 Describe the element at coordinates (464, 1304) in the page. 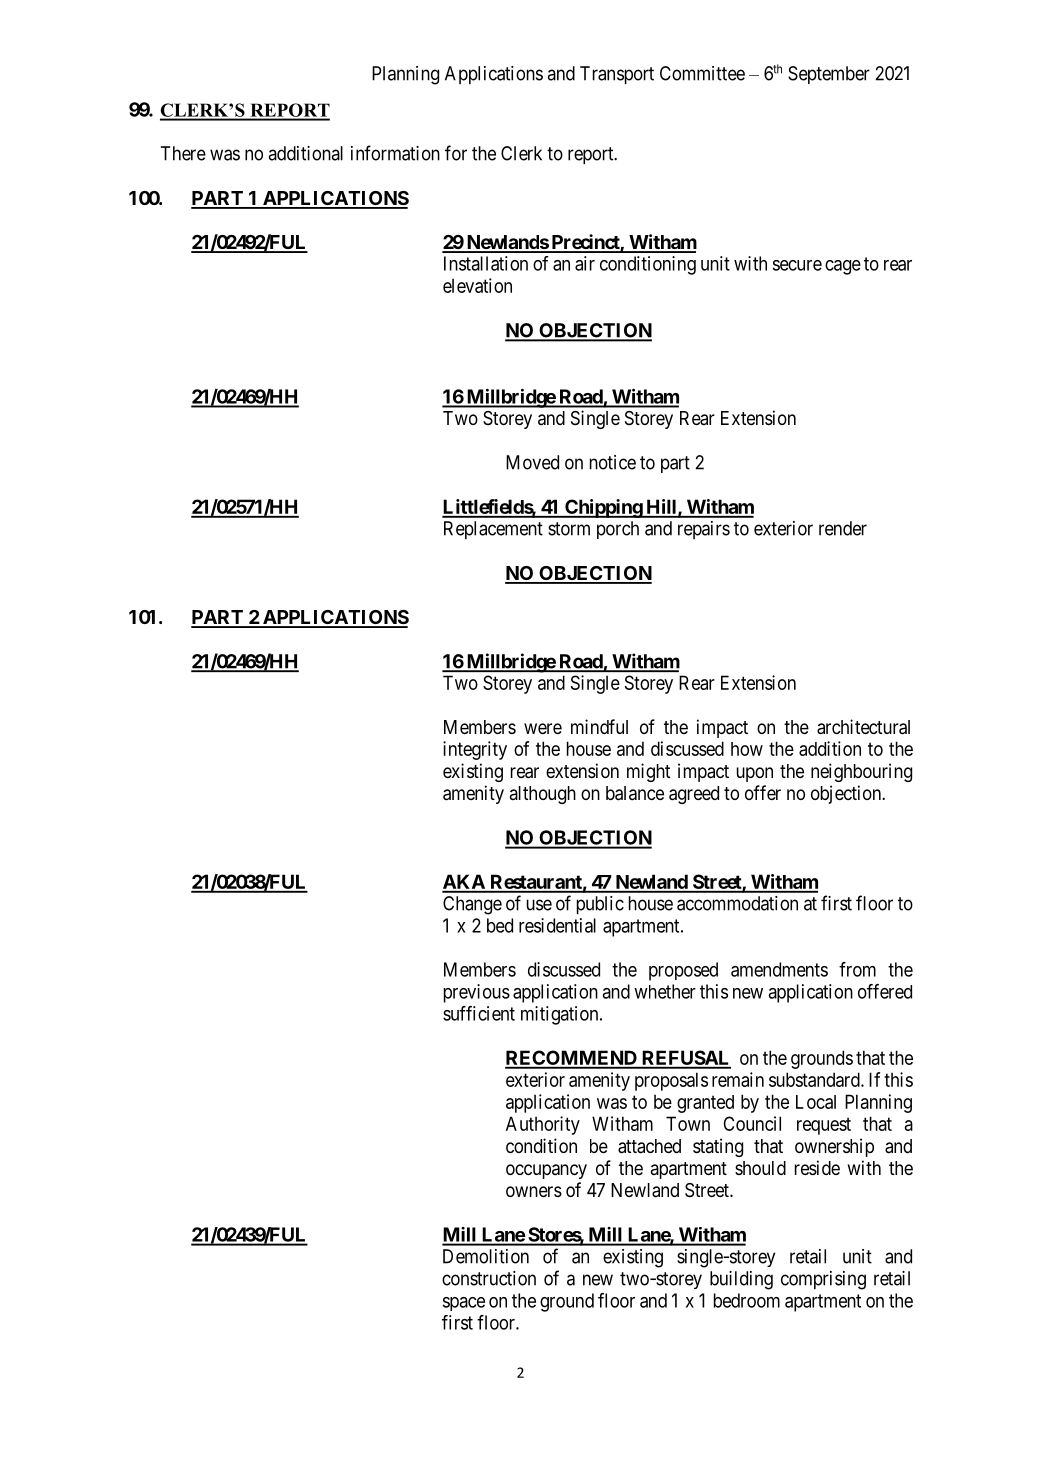

I see `space` at that location.
